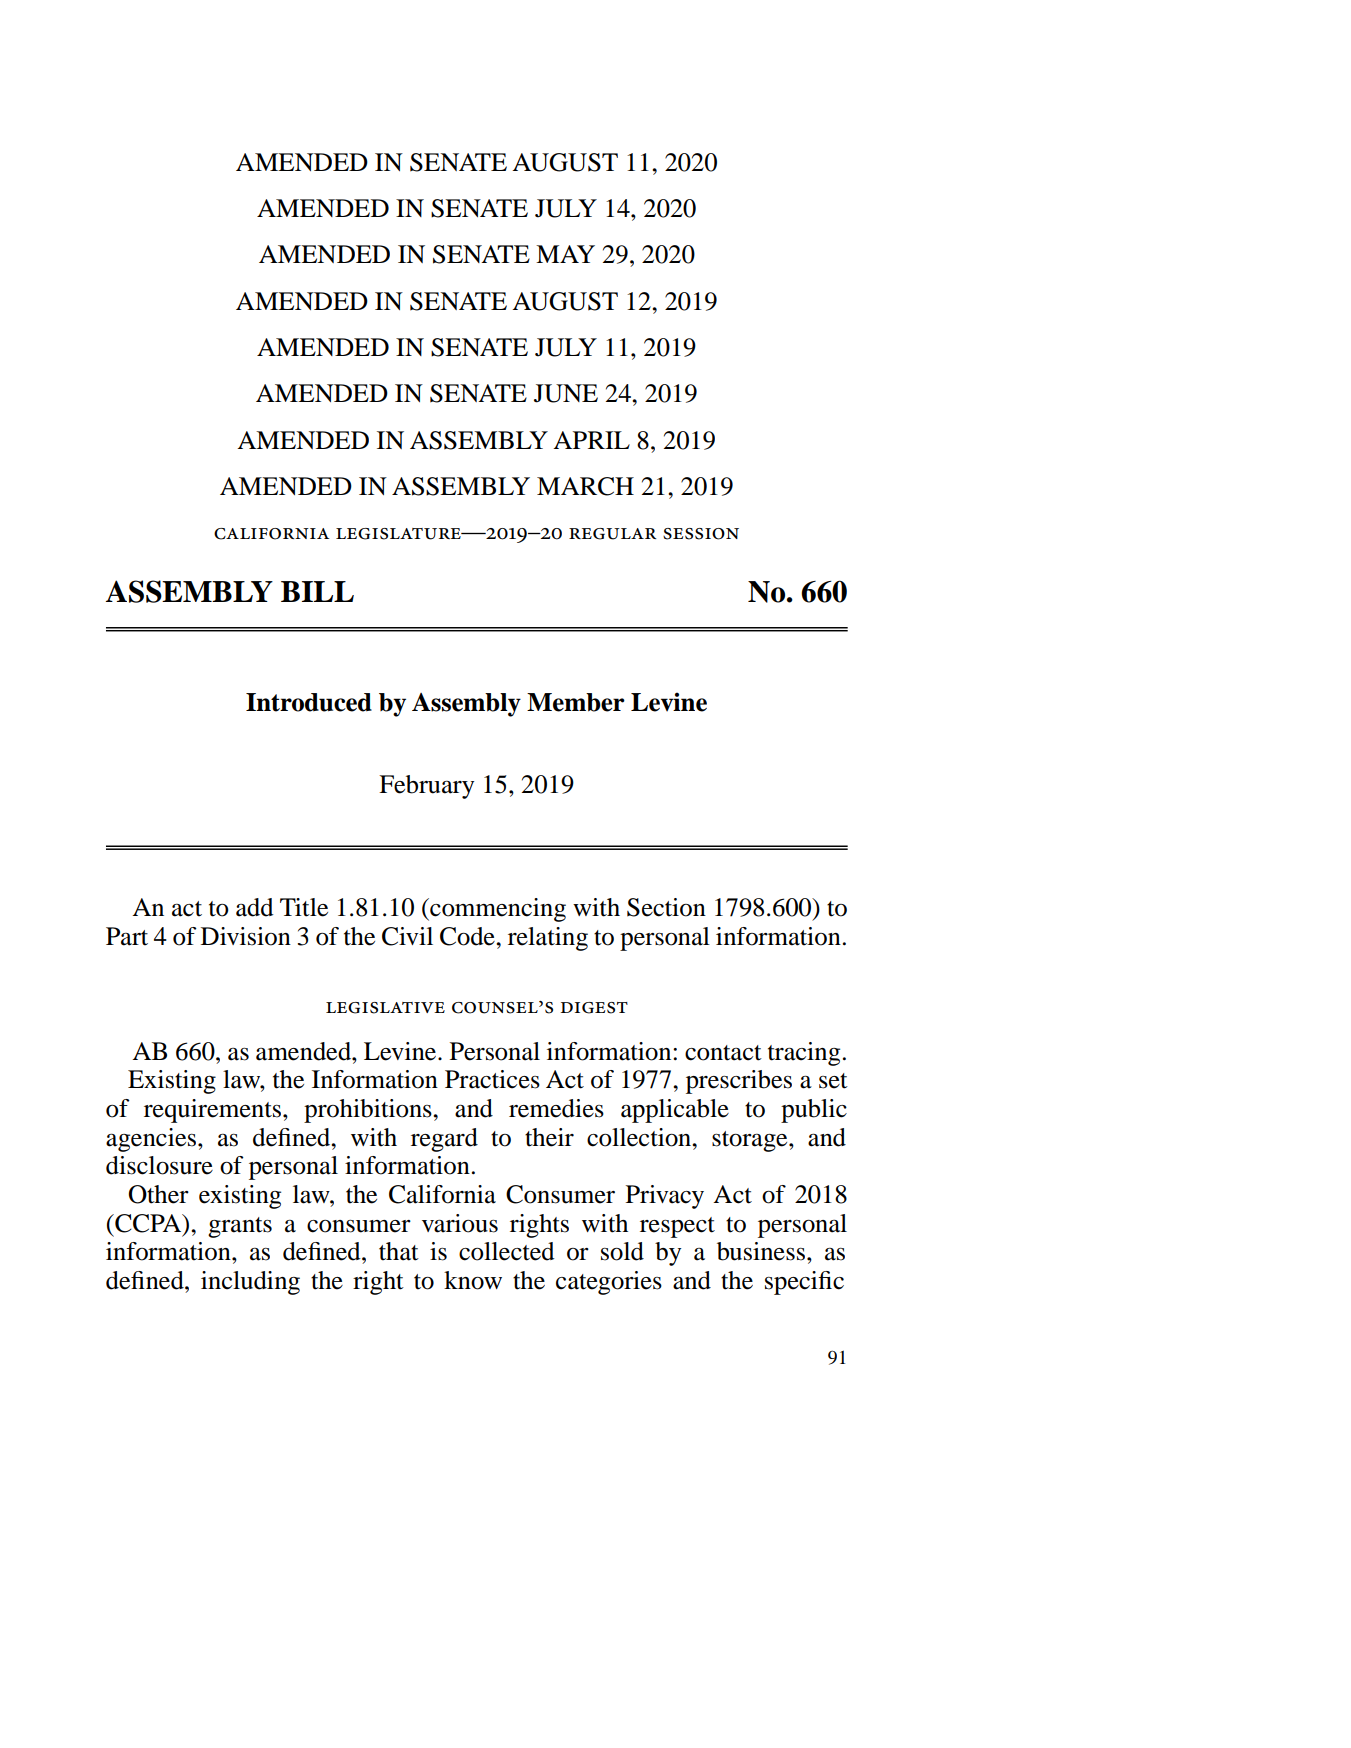 The height and width of the page is (1748, 1351). Describe the element at coordinates (309, 702) in the page. I see `Introduced` at that location.
